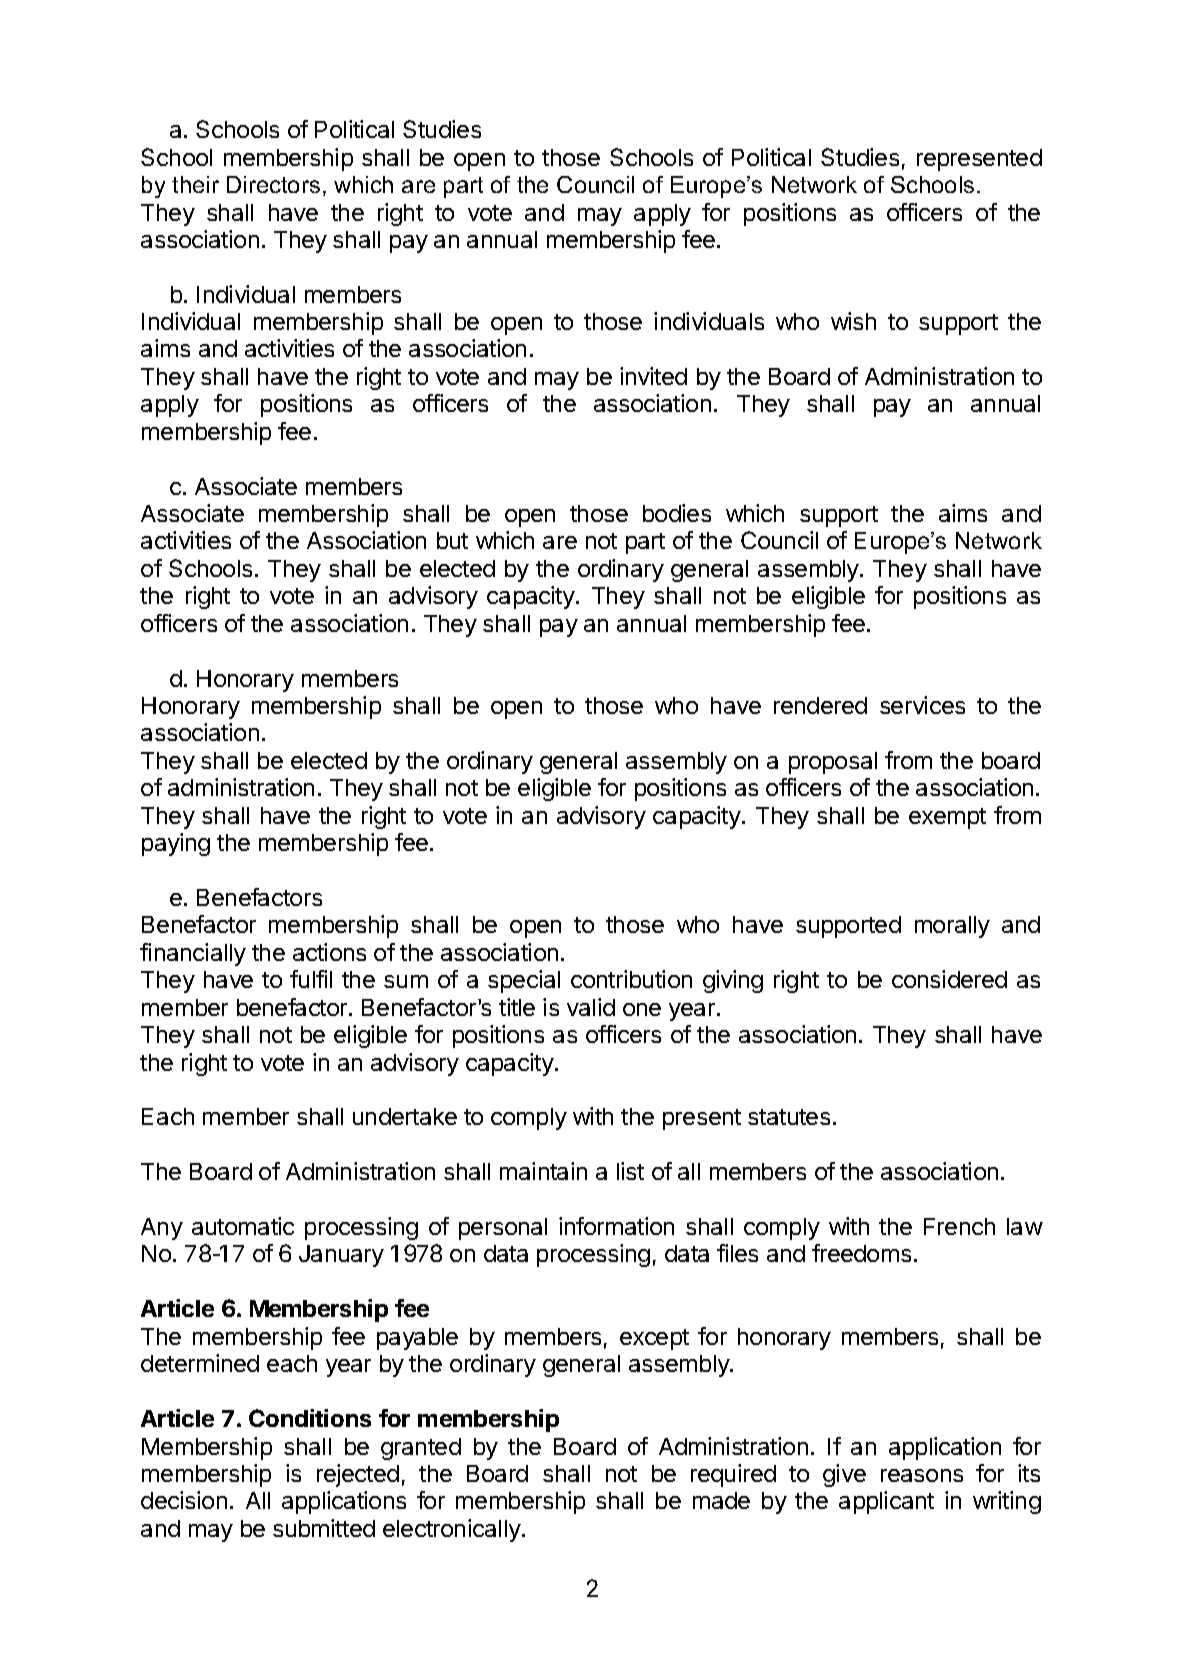  What do you see at coordinates (273, 184) in the screenshot?
I see `Directors` at bounding box center [273, 184].
